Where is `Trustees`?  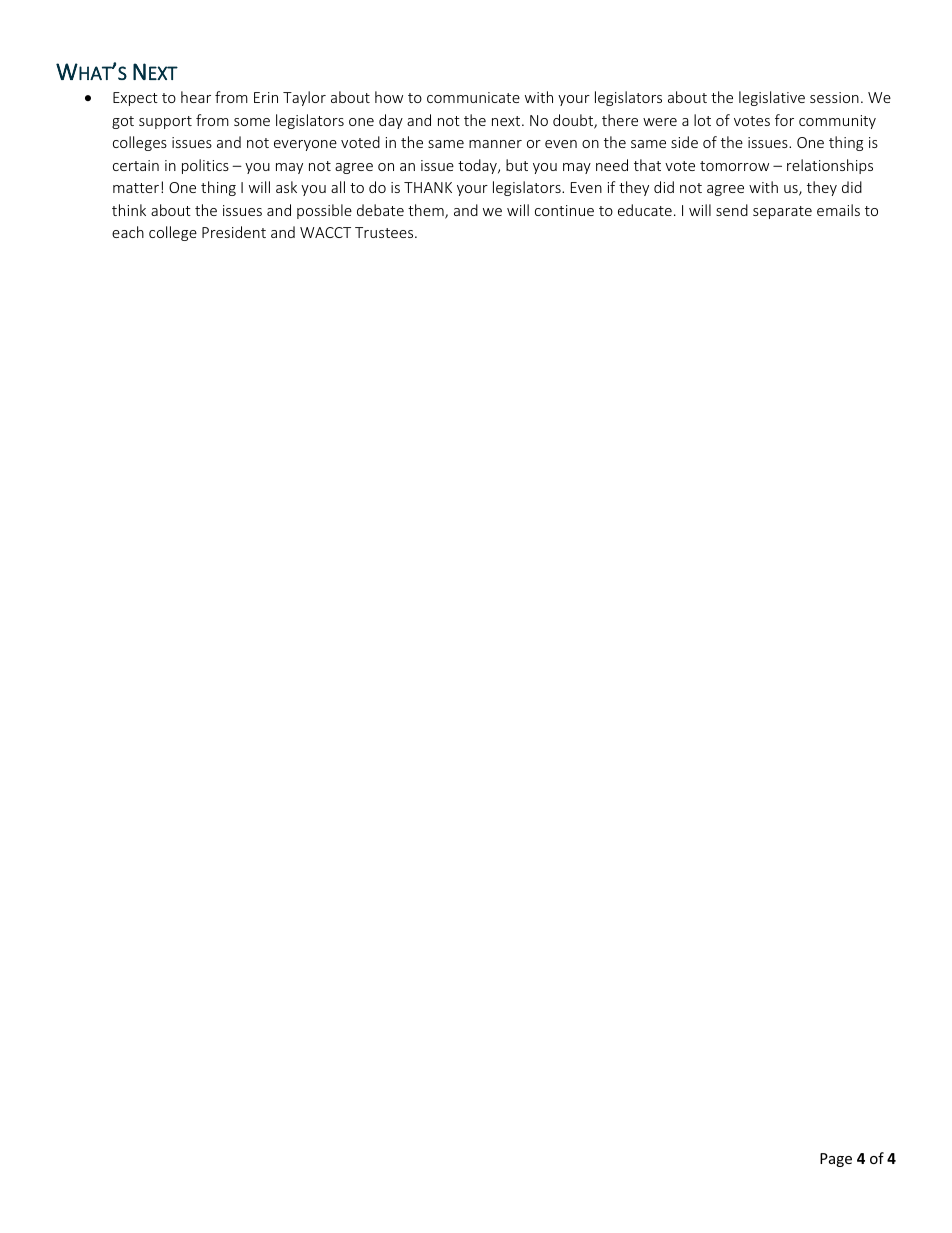
Trustees is located at coordinates (385, 232).
